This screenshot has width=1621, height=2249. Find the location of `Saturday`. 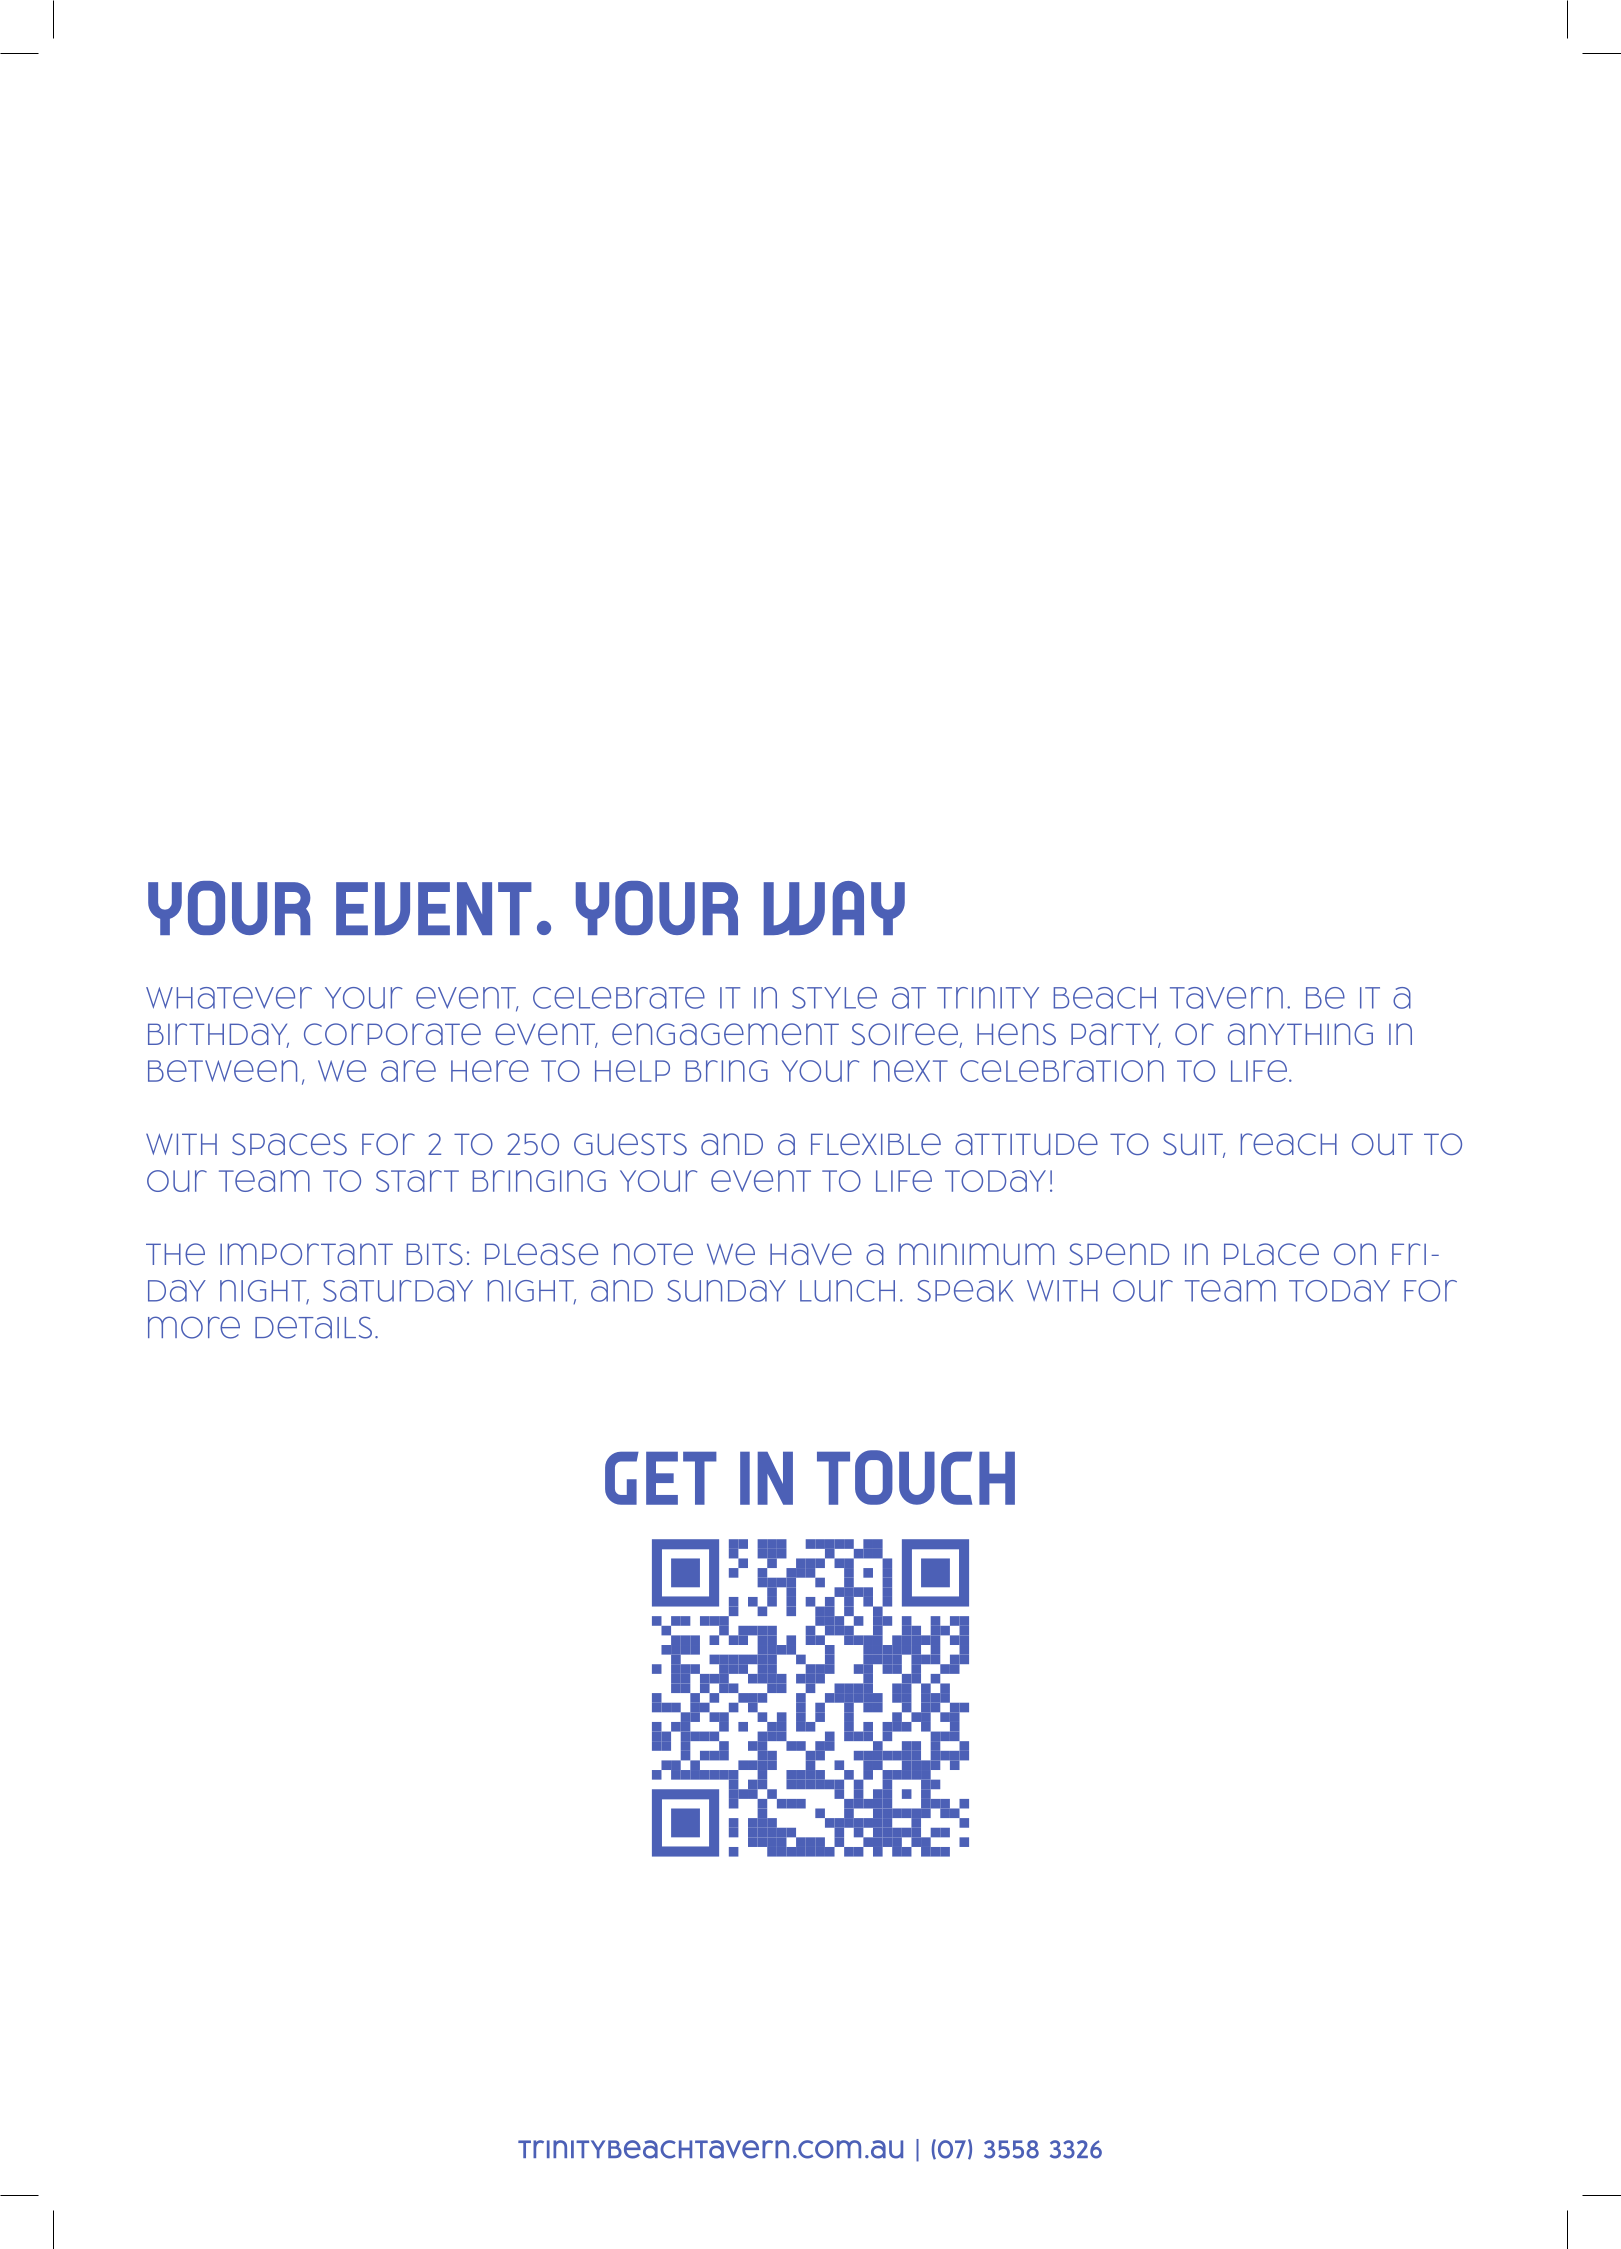

Saturday is located at coordinates (398, 1291).
